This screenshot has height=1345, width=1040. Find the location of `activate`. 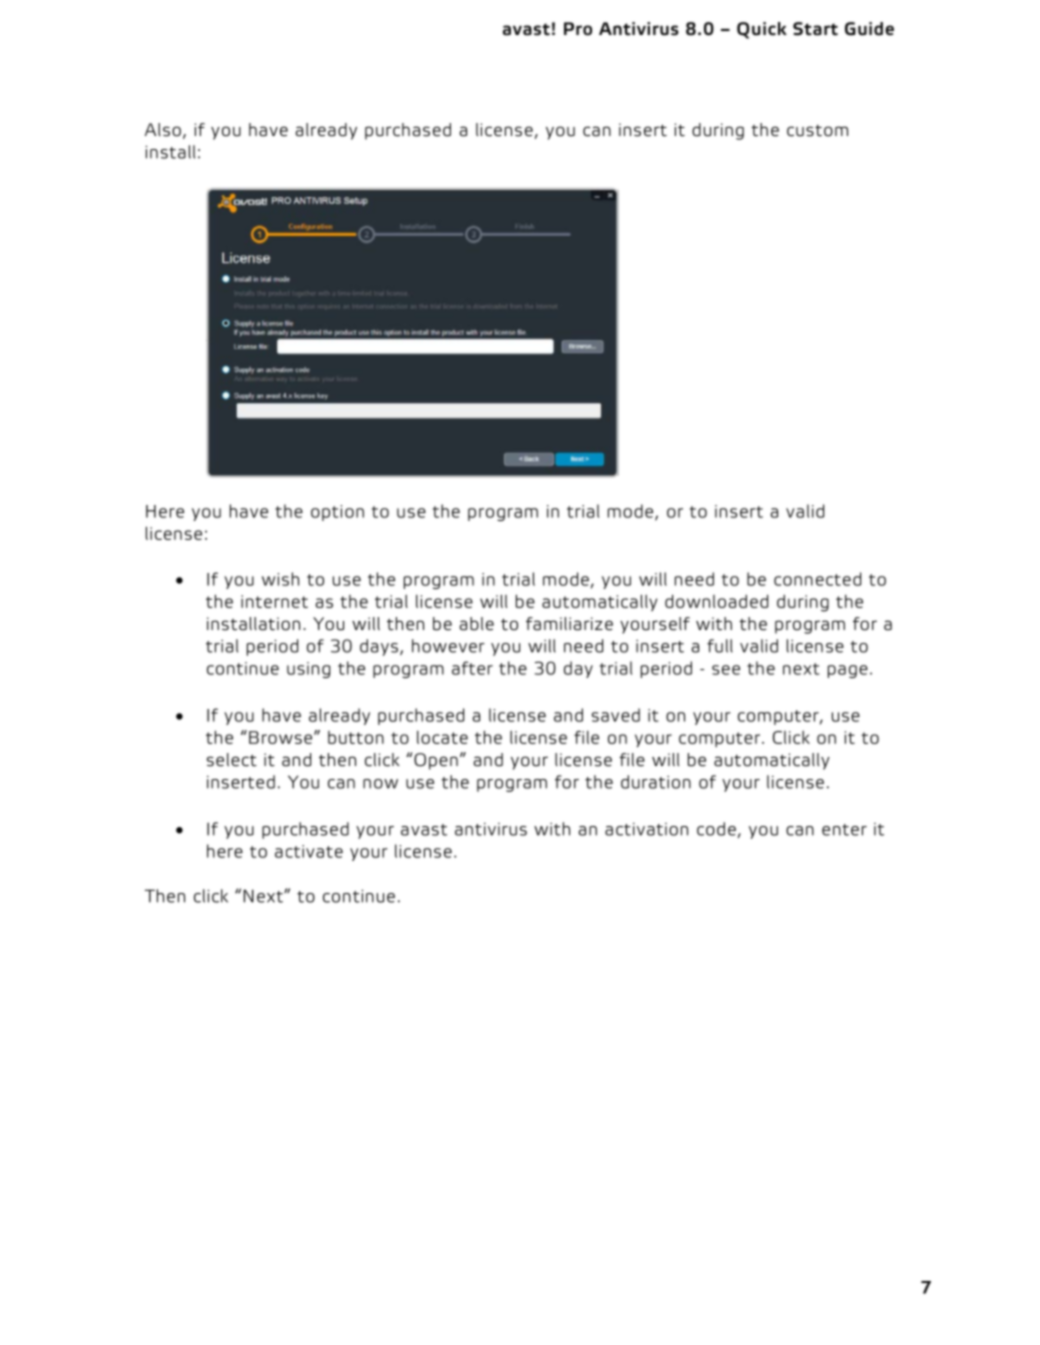

activate is located at coordinates (309, 851).
